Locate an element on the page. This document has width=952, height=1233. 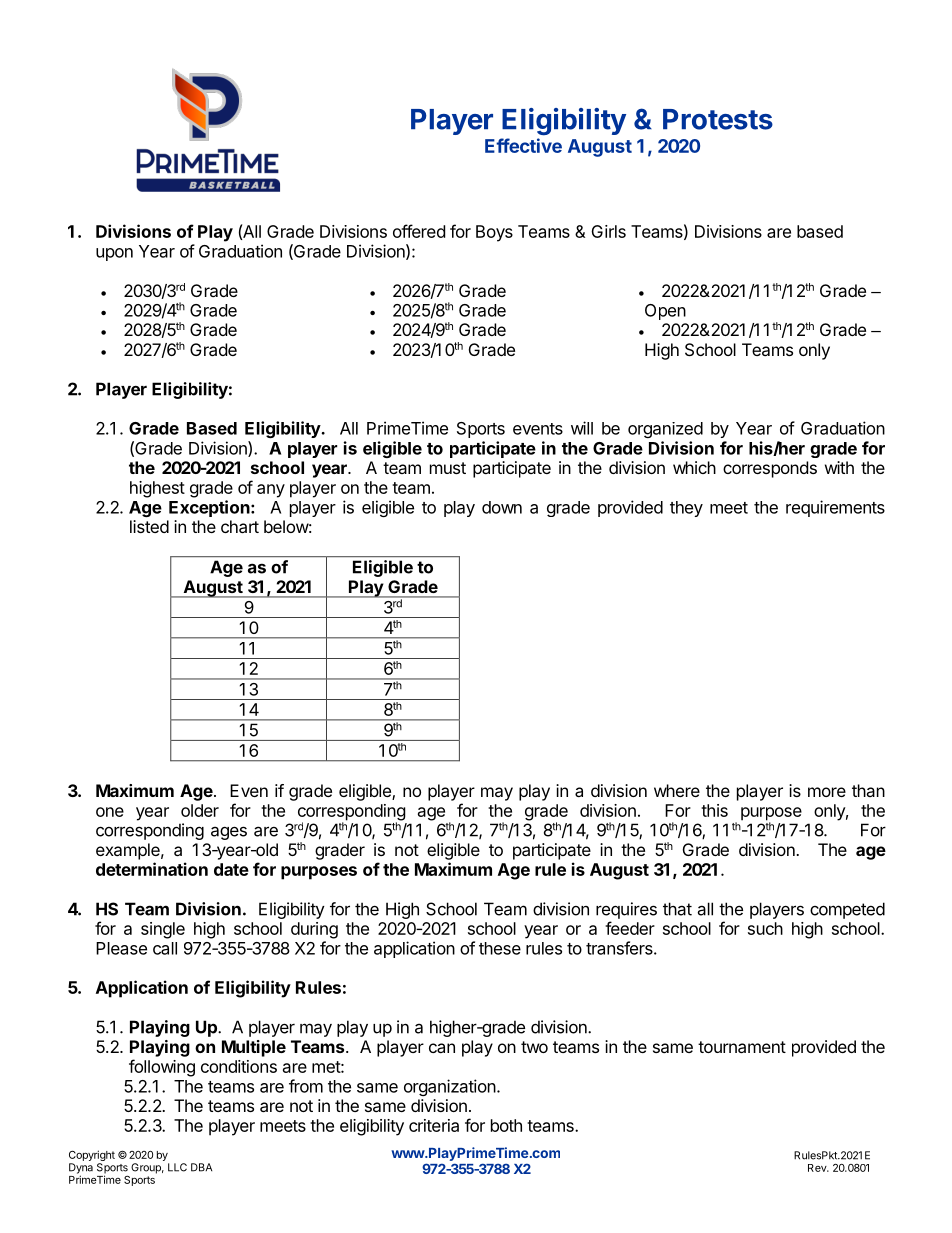
LLC is located at coordinates (177, 1167).
